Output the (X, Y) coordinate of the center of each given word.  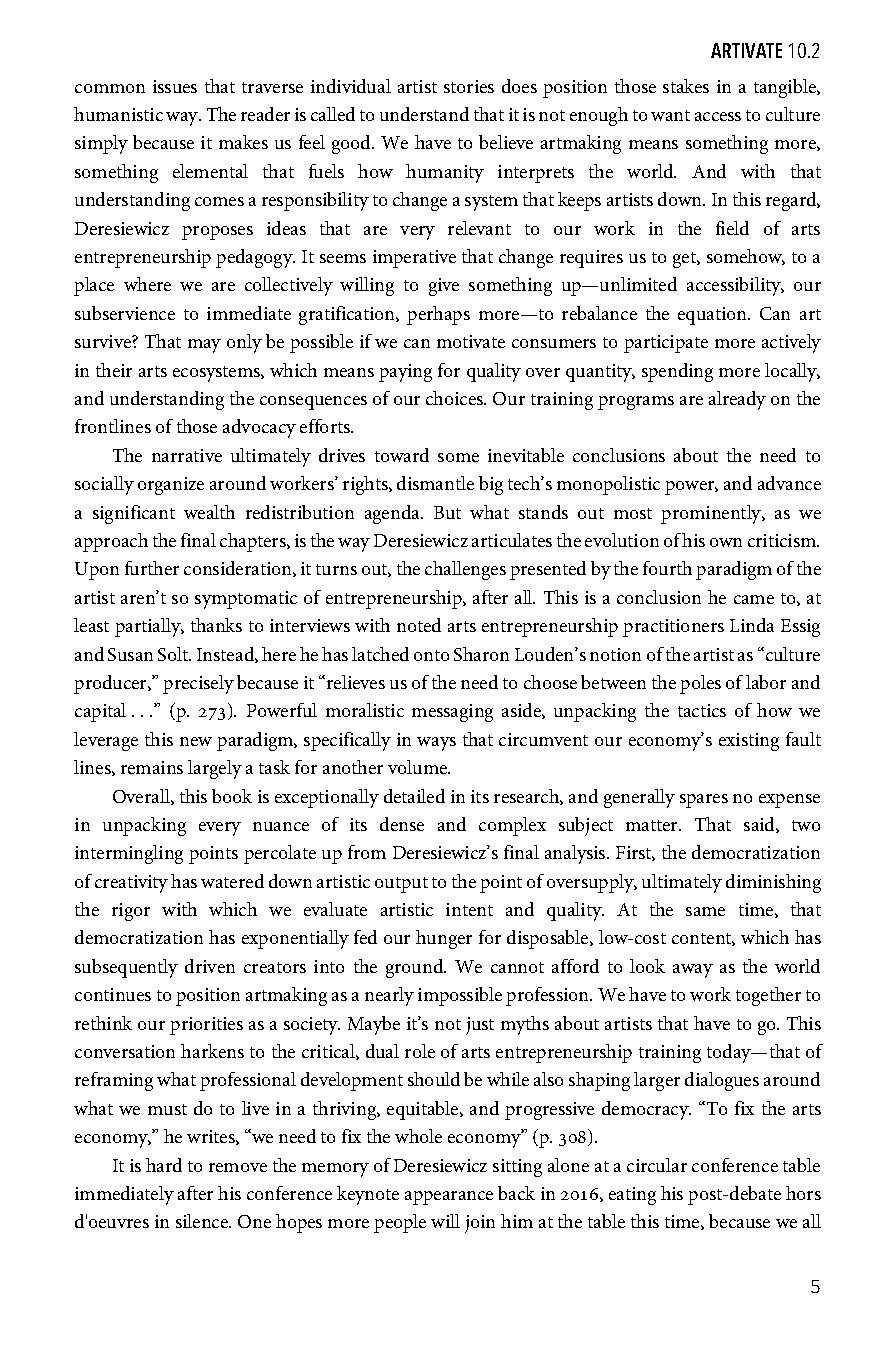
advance (789, 483)
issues (175, 86)
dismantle (435, 483)
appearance (449, 1198)
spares (704, 801)
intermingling (129, 854)
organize (171, 486)
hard (164, 1165)
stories (469, 86)
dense (402, 824)
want (670, 115)
